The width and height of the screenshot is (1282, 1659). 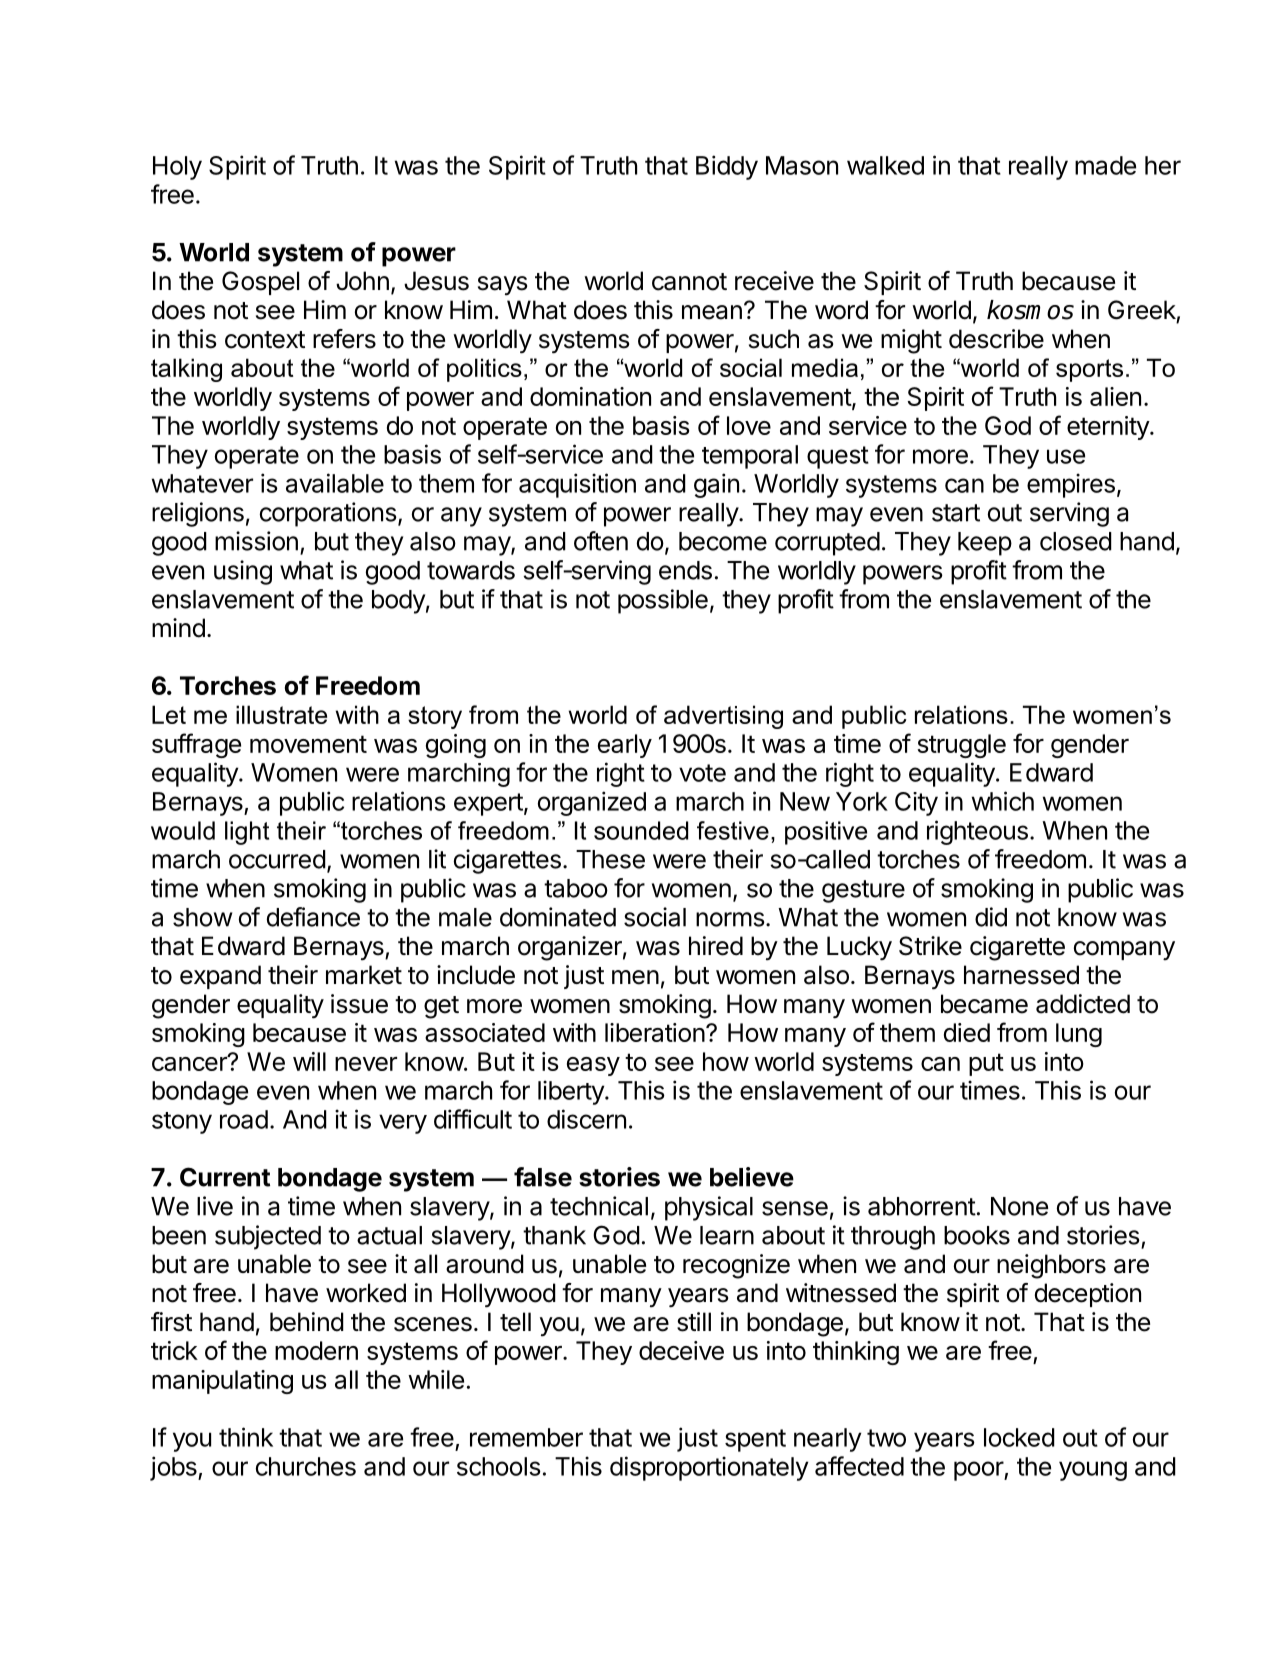 What do you see at coordinates (309, 1061) in the screenshot?
I see `will` at bounding box center [309, 1061].
